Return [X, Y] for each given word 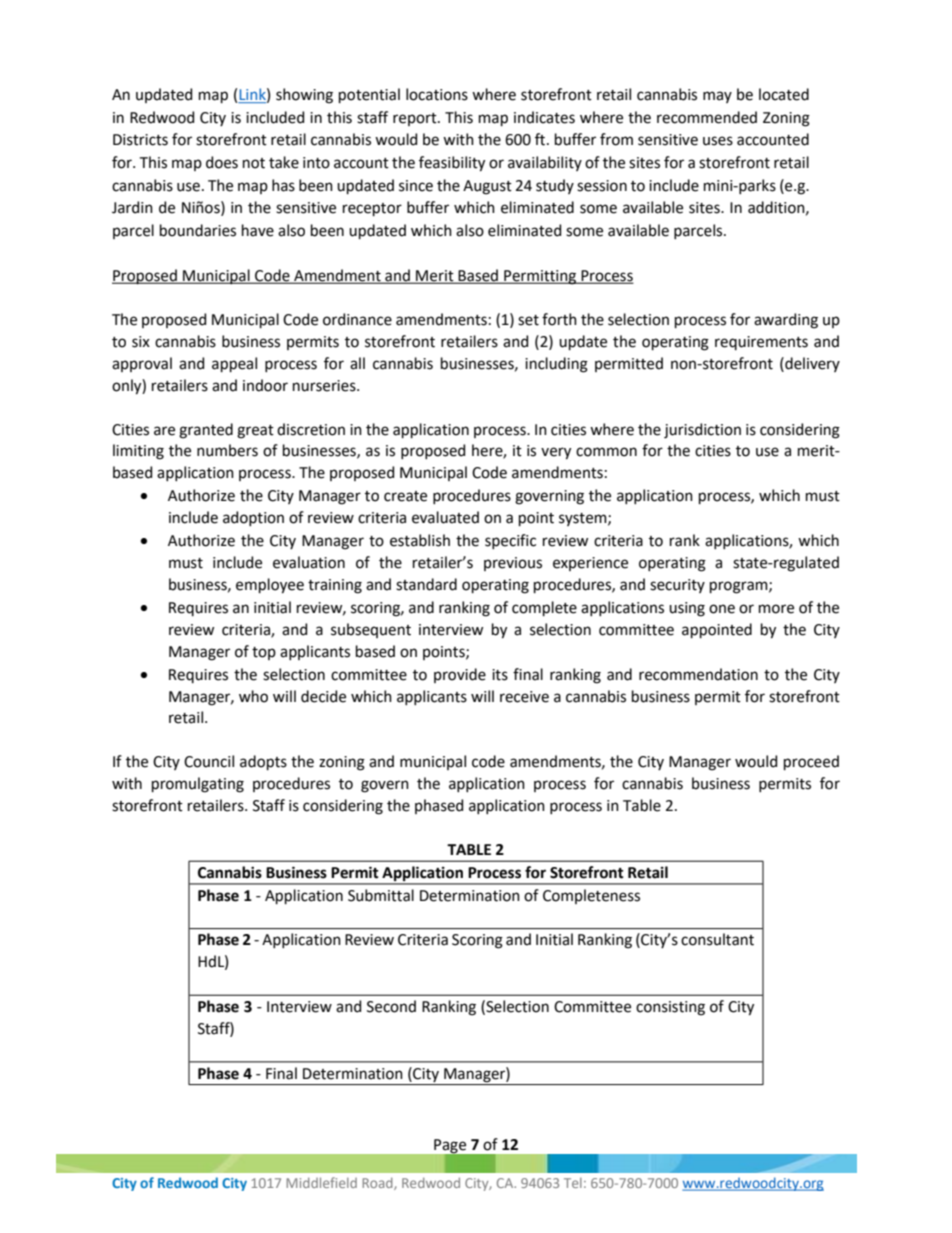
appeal [234, 364]
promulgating [198, 785]
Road [378, 1184]
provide [460, 675]
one [722, 609]
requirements [761, 343]
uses [718, 141]
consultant [717, 939]
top [264, 653]
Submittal [381, 895]
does [222, 162]
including [556, 365]
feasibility [452, 164]
